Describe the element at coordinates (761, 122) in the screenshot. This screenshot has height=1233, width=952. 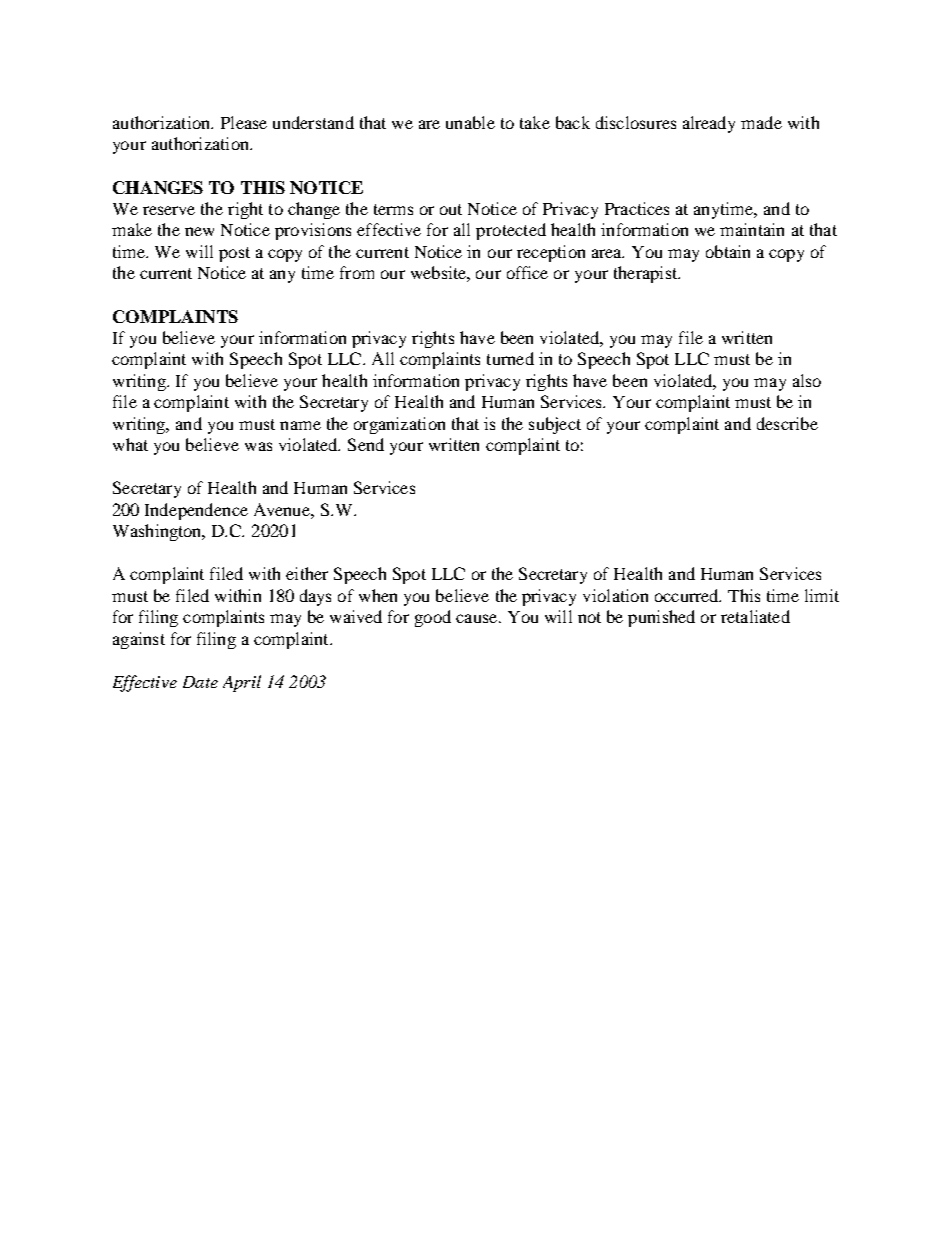
I see `made` at that location.
